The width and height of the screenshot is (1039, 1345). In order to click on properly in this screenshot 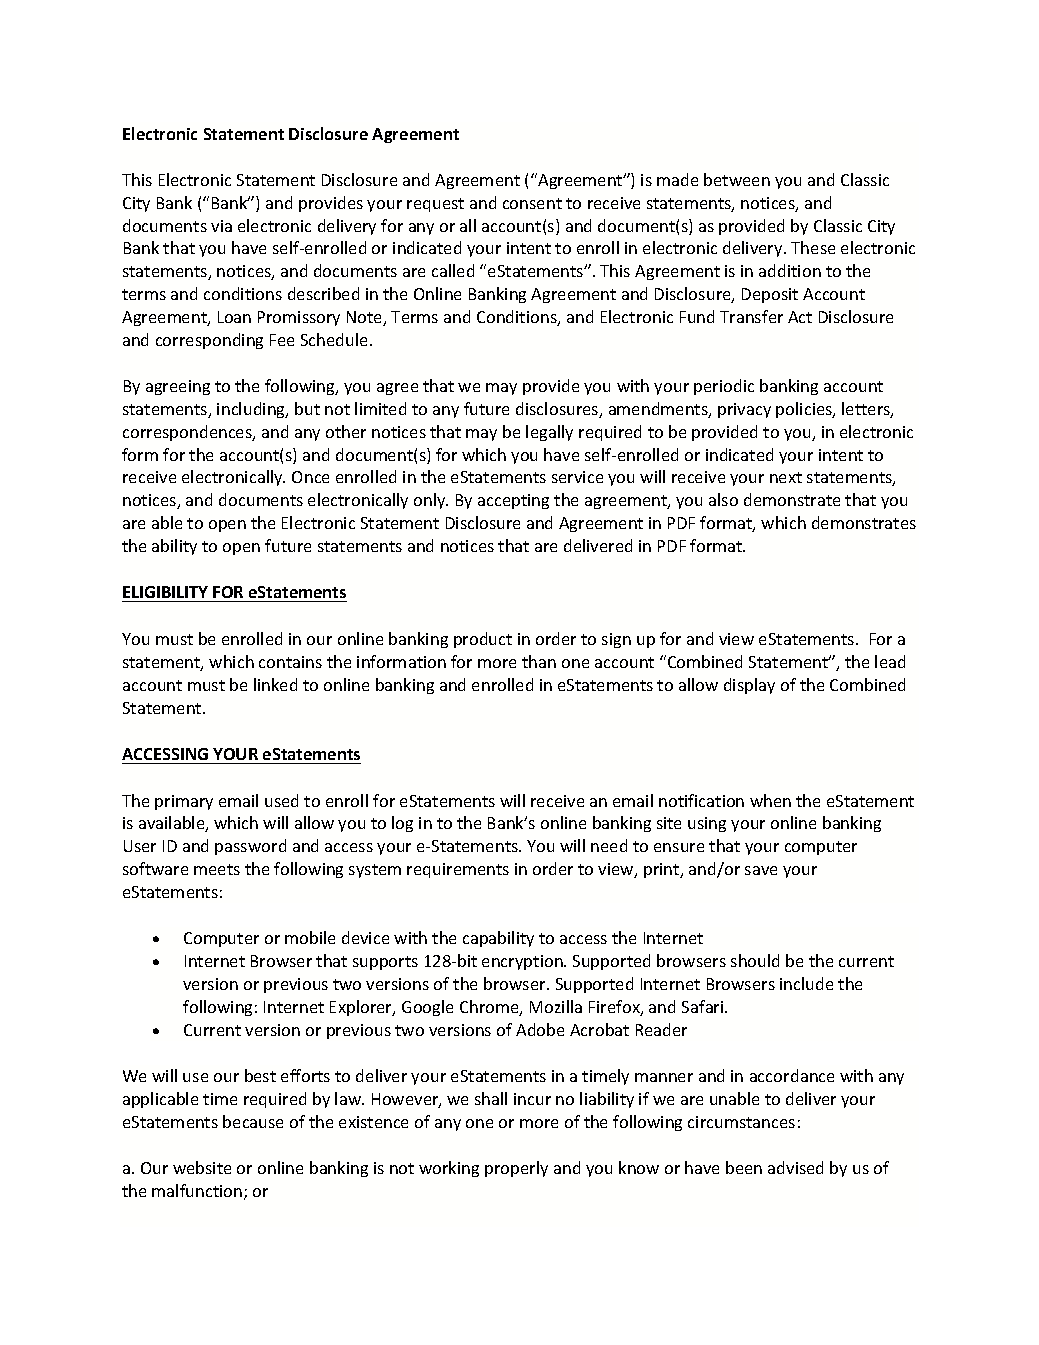, I will do `click(516, 1169)`.
